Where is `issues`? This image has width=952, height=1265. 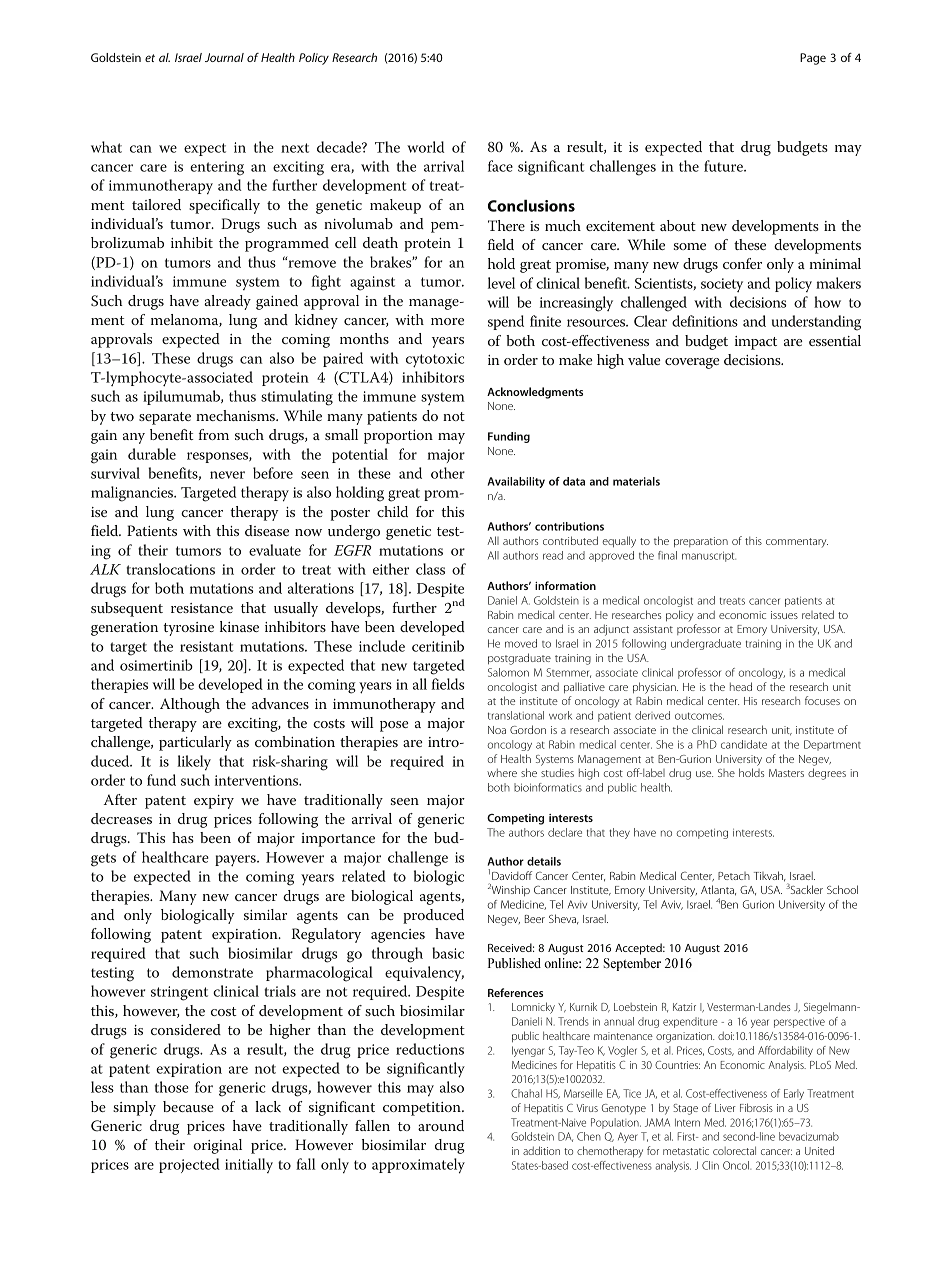 issues is located at coordinates (784, 615).
